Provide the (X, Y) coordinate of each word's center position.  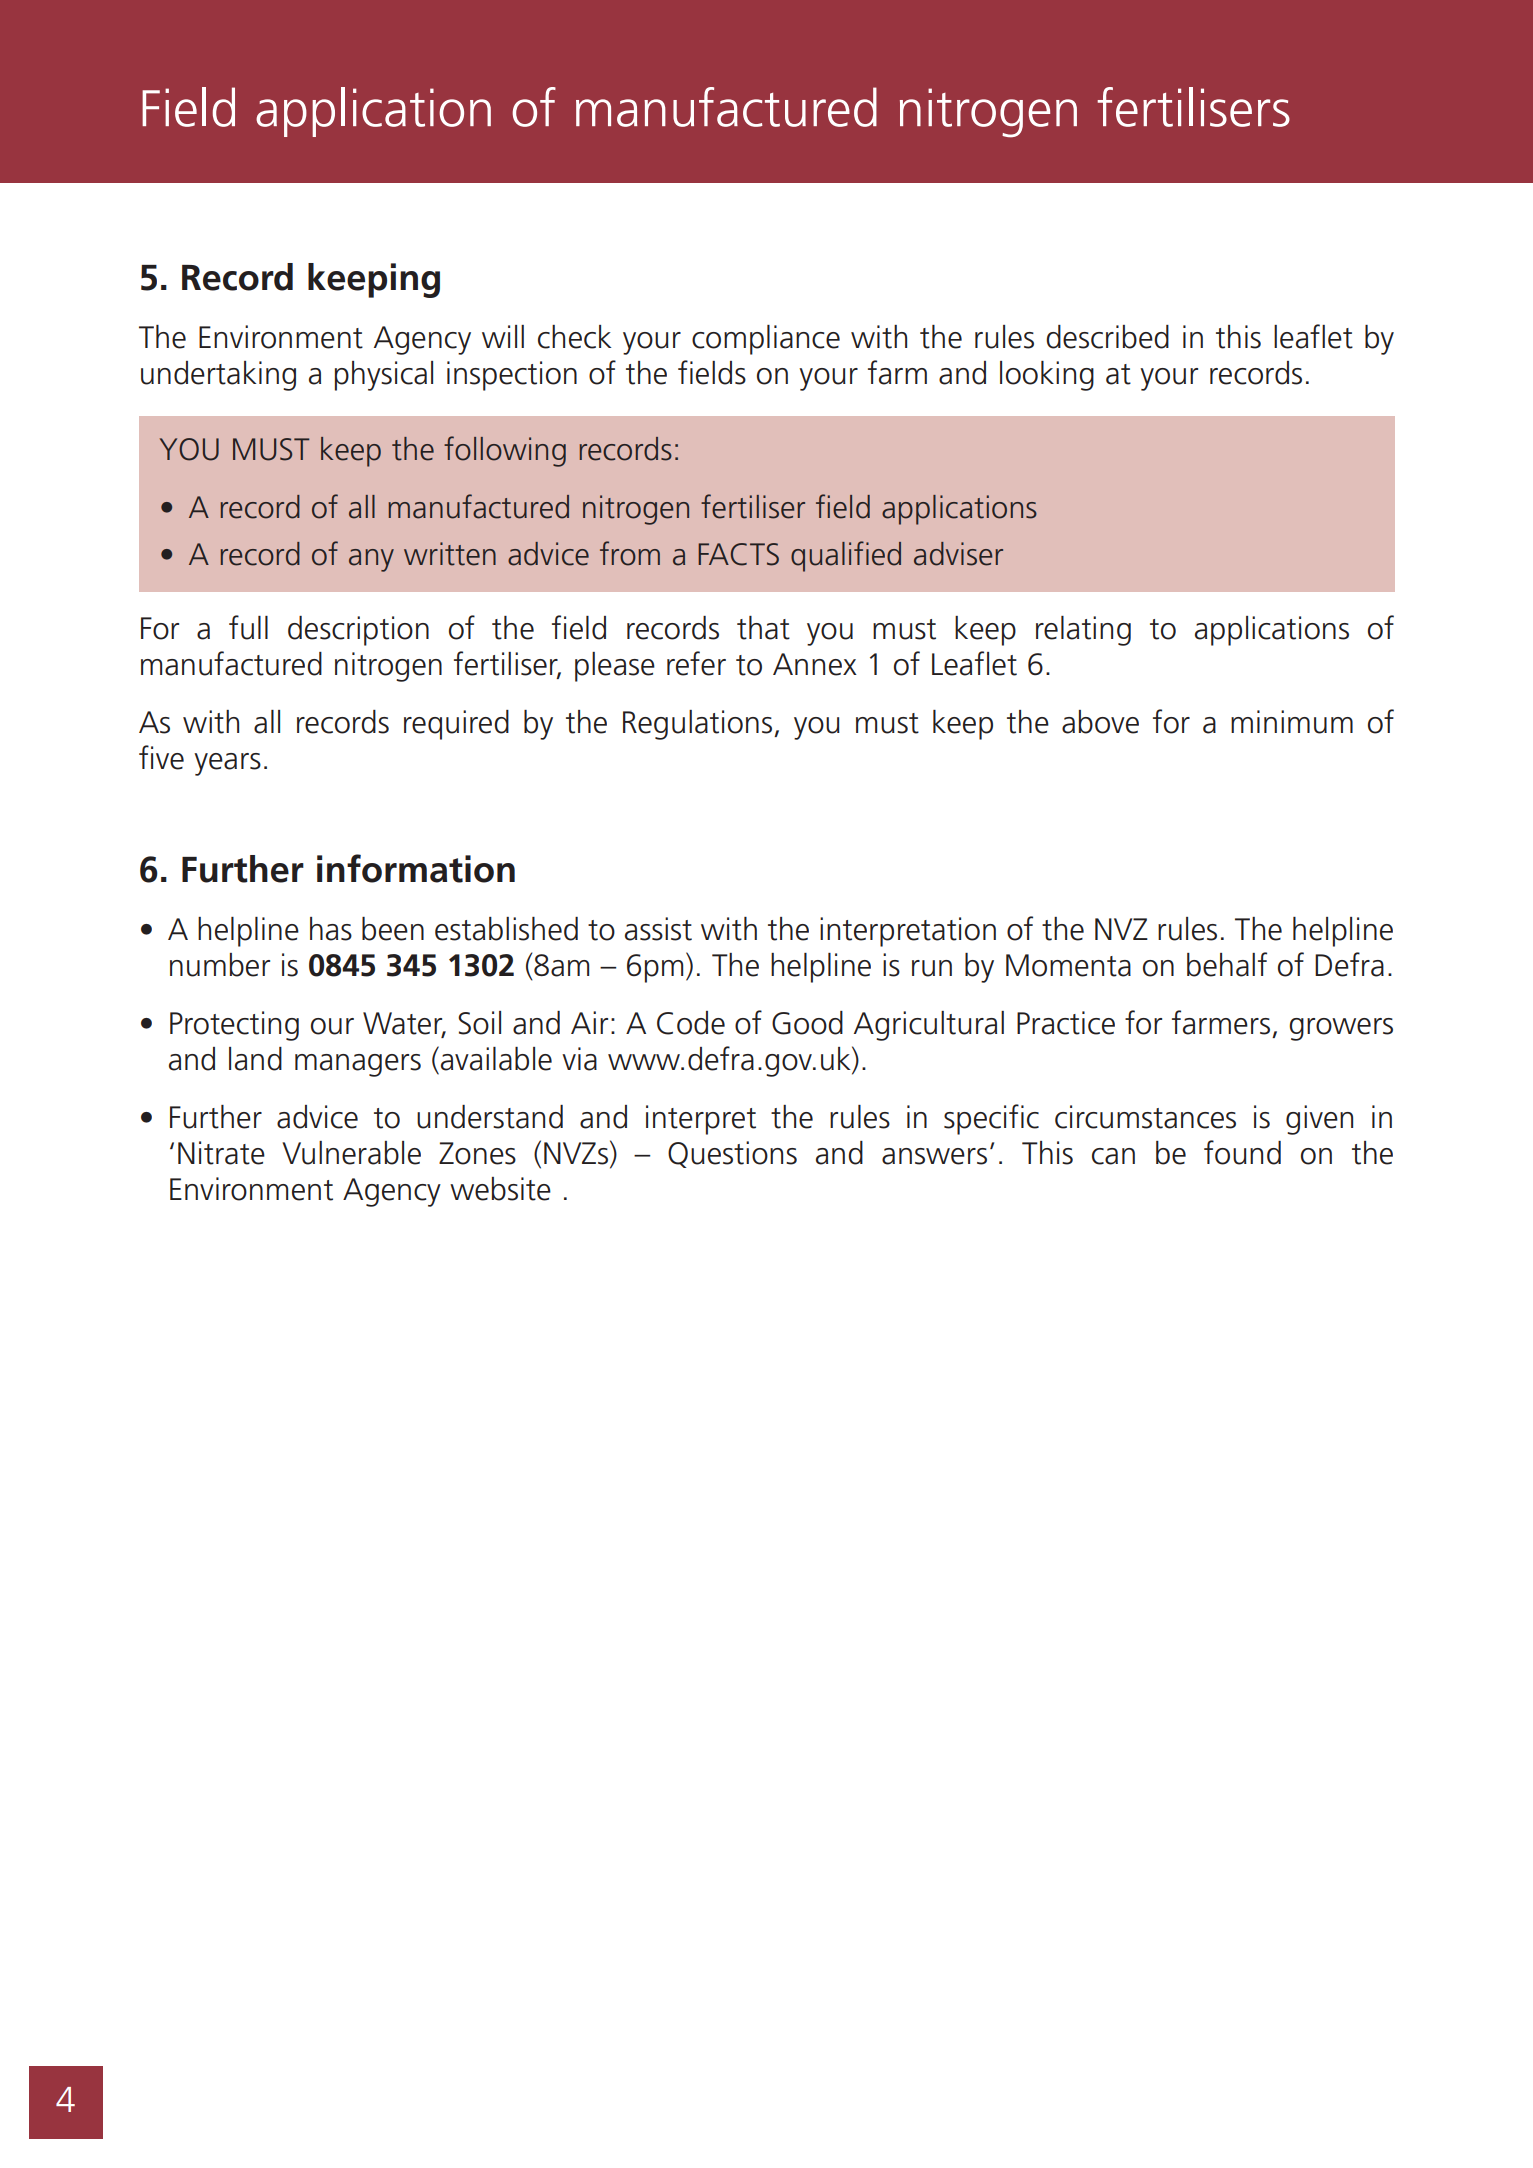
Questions (732, 1154)
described (1107, 337)
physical (384, 376)
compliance (766, 340)
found (1242, 1152)
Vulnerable (351, 1153)
